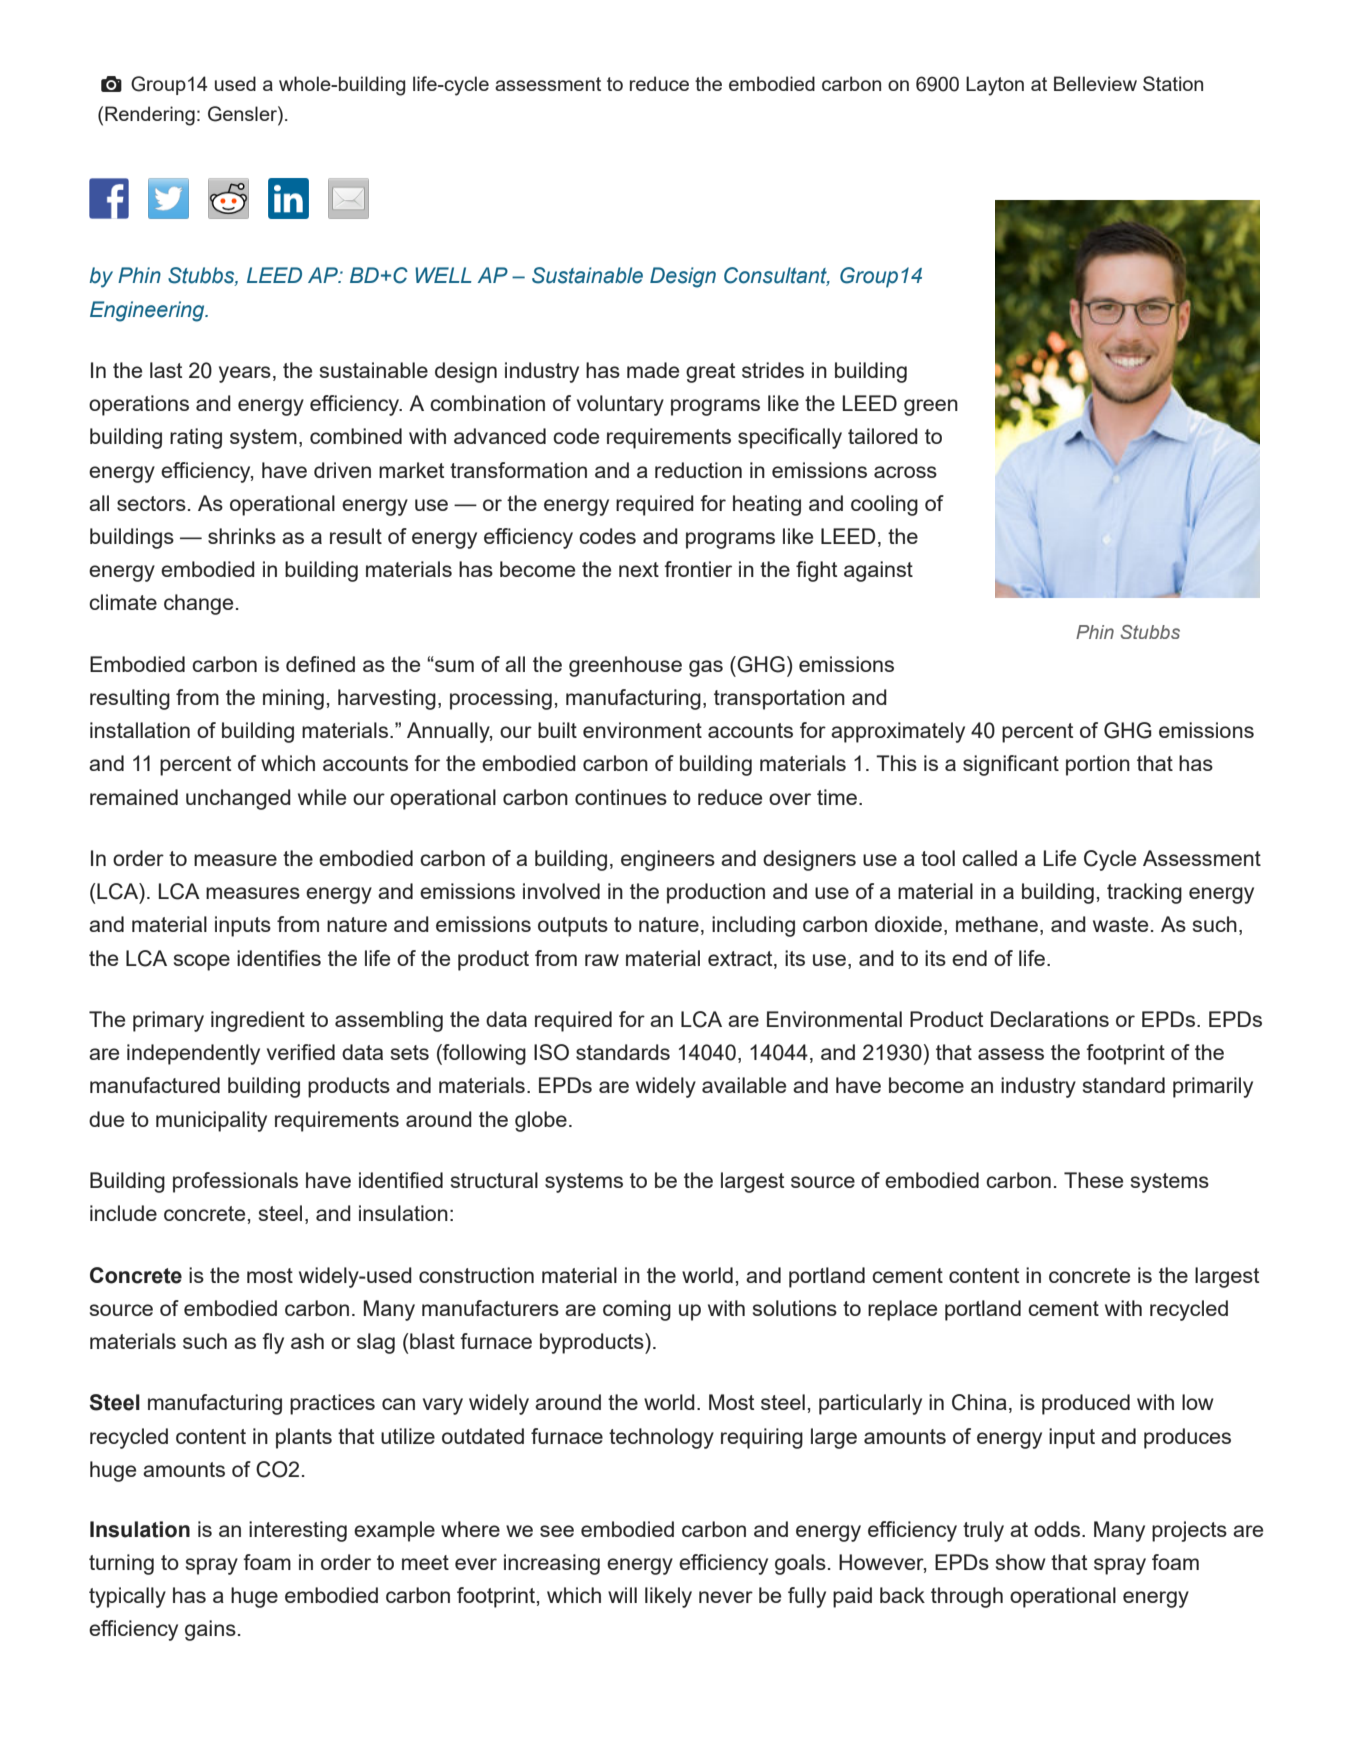  Describe the element at coordinates (1098, 765) in the document. I see `portion` at that location.
